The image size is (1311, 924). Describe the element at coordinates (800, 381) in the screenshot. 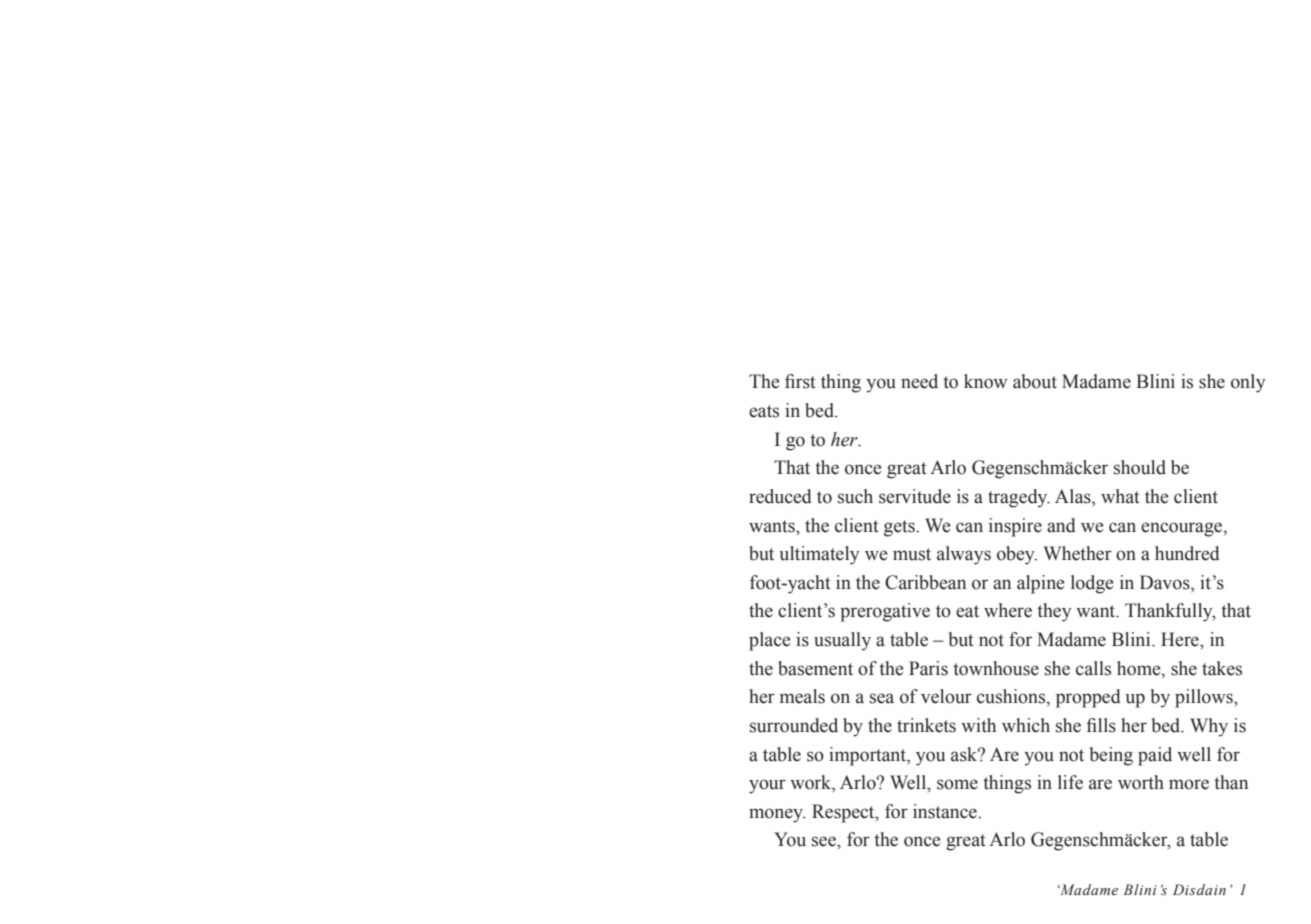

I see `first` at that location.
